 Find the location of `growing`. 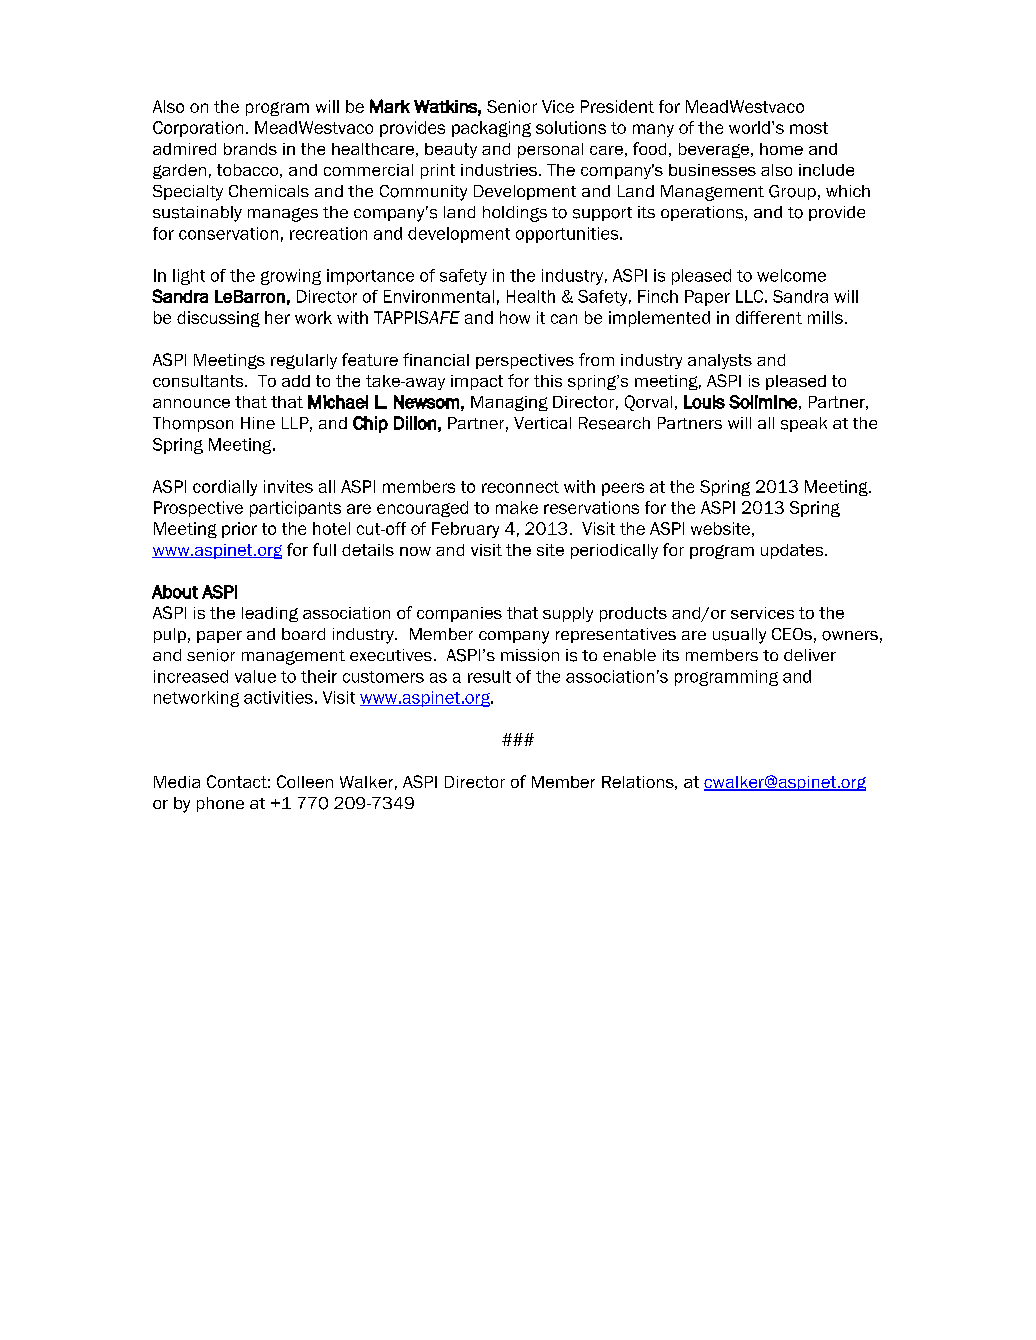

growing is located at coordinates (291, 277).
